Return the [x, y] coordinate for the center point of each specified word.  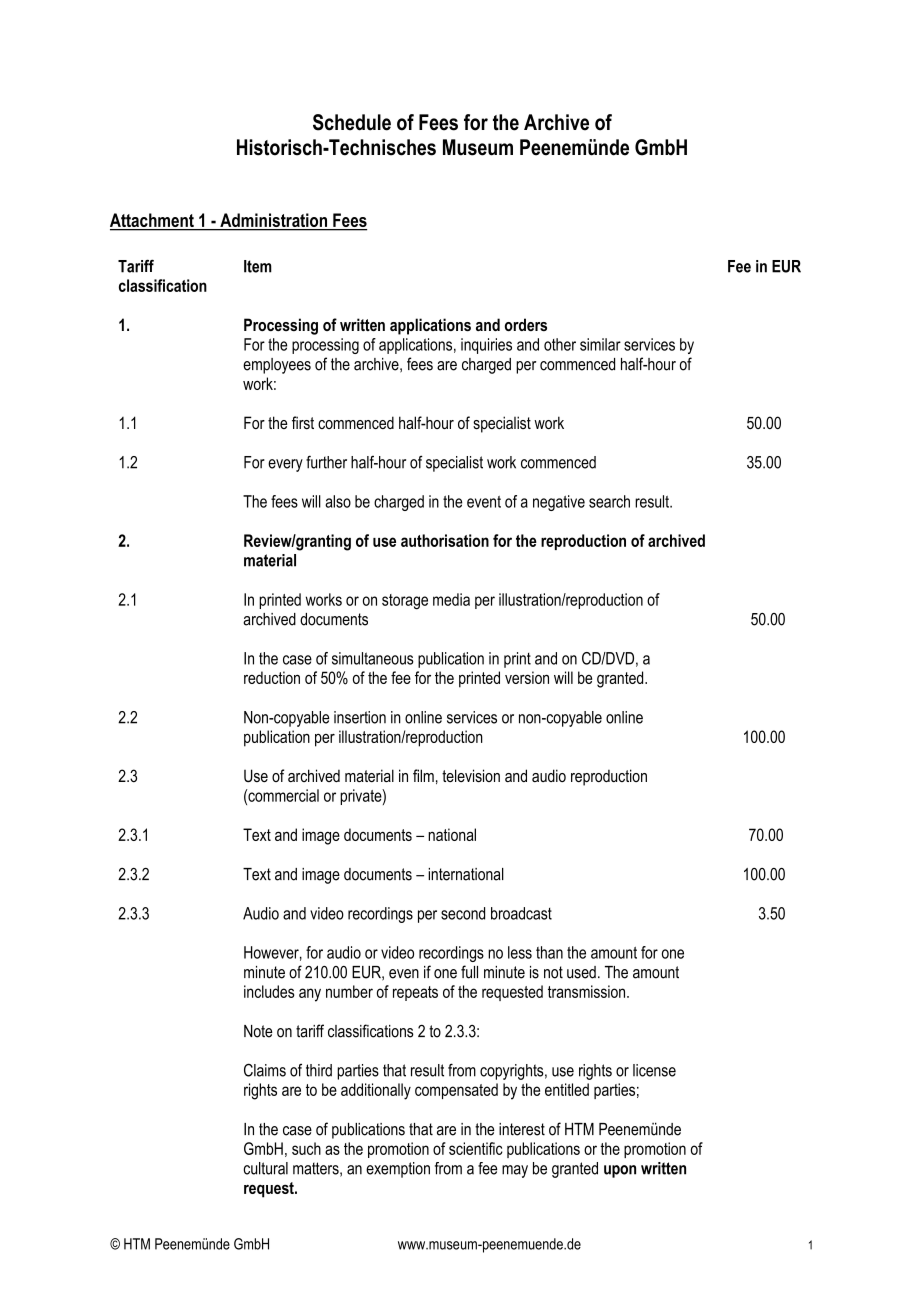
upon [620, 1171]
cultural [266, 1168]
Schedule [352, 122]
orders [526, 324]
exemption [398, 1170]
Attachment [153, 221]
